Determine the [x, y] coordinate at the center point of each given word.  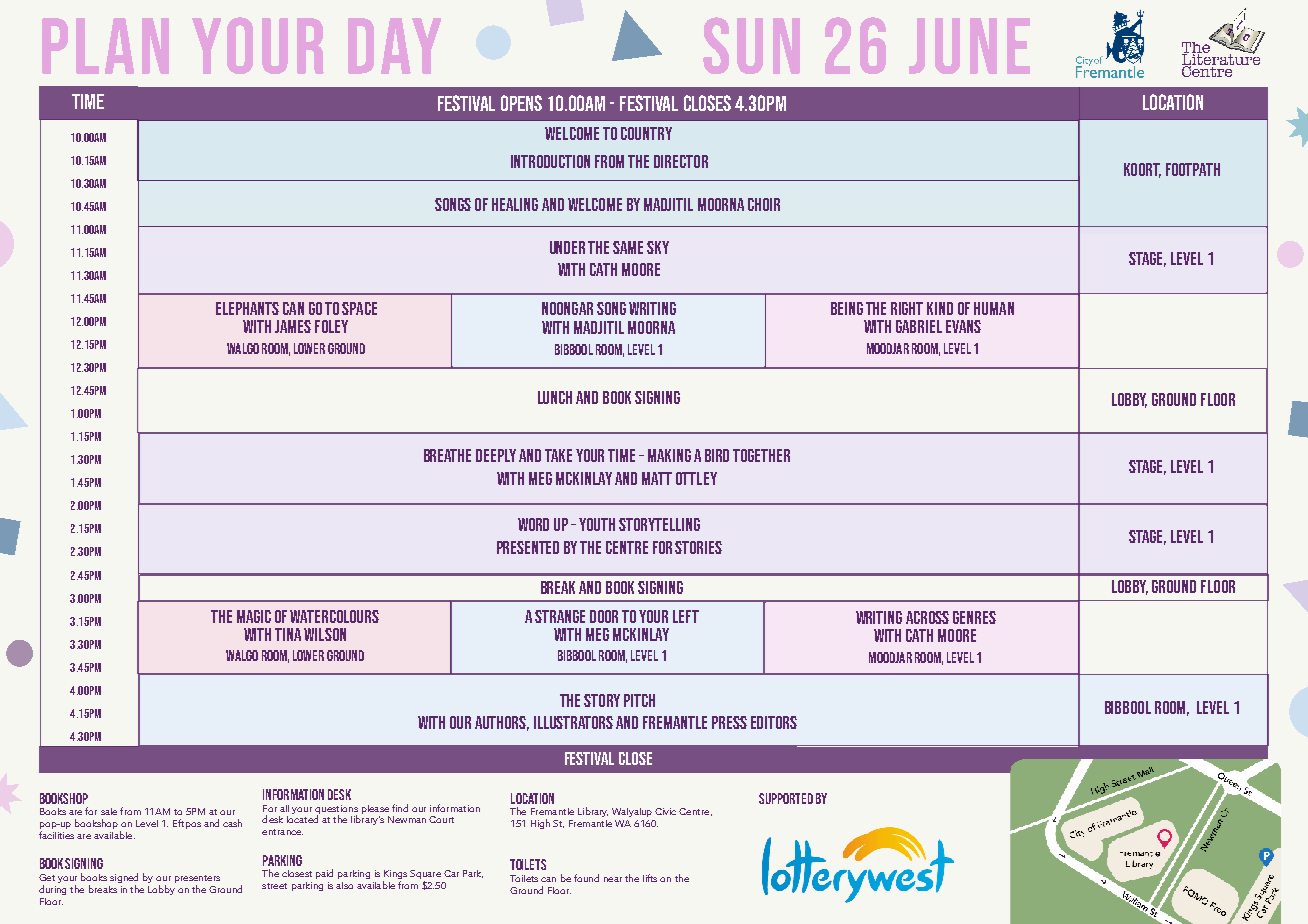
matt [657, 478]
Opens [521, 103]
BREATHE [447, 455]
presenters [197, 880]
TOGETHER [761, 455]
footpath [1193, 169]
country [646, 133]
